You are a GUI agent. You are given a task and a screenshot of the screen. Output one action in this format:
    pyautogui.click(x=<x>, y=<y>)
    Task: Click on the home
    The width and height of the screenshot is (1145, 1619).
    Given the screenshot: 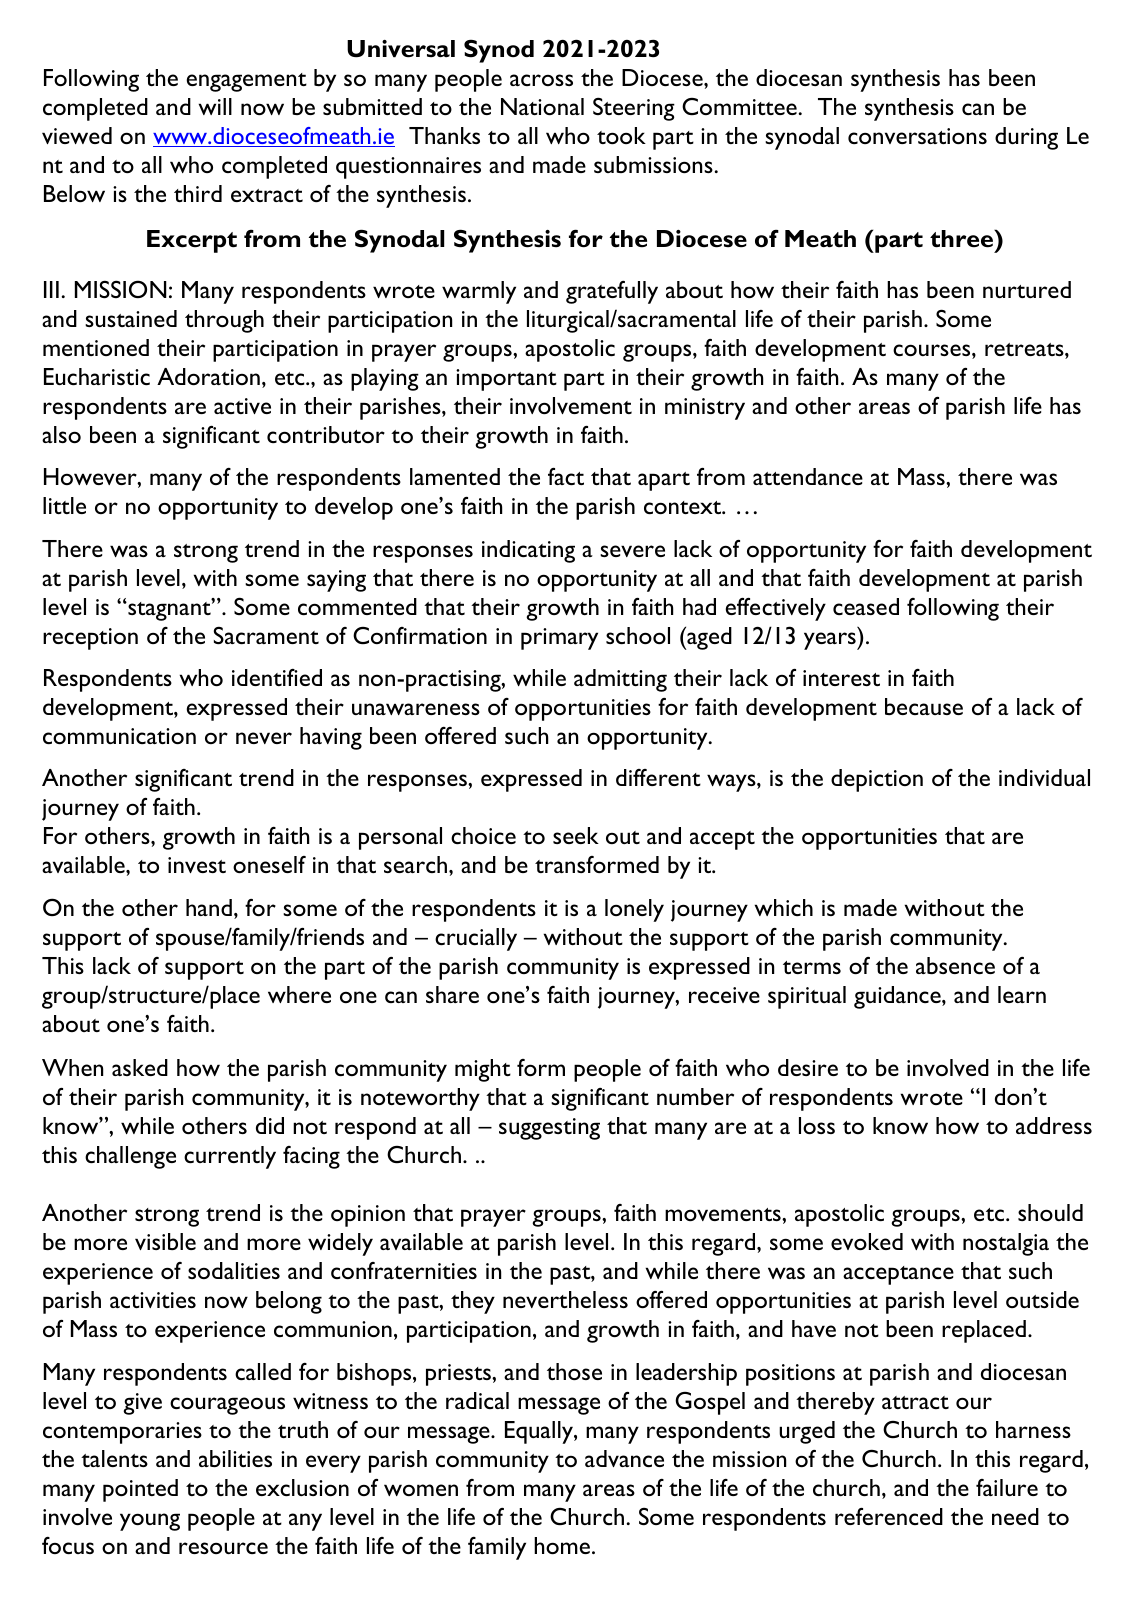 What is the action you would take?
    pyautogui.click(x=562, y=1545)
